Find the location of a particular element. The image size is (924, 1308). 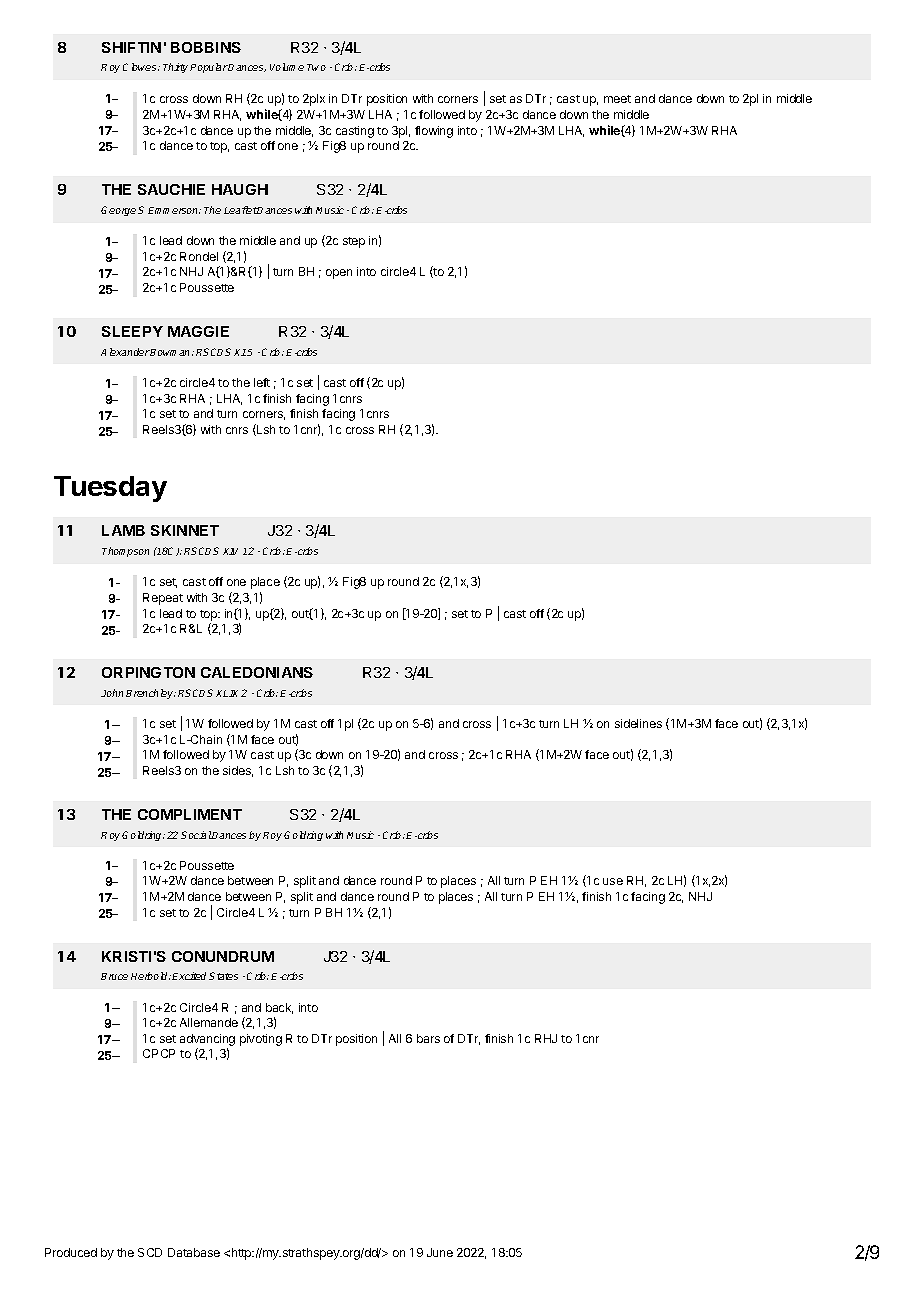

meet is located at coordinates (617, 99).
